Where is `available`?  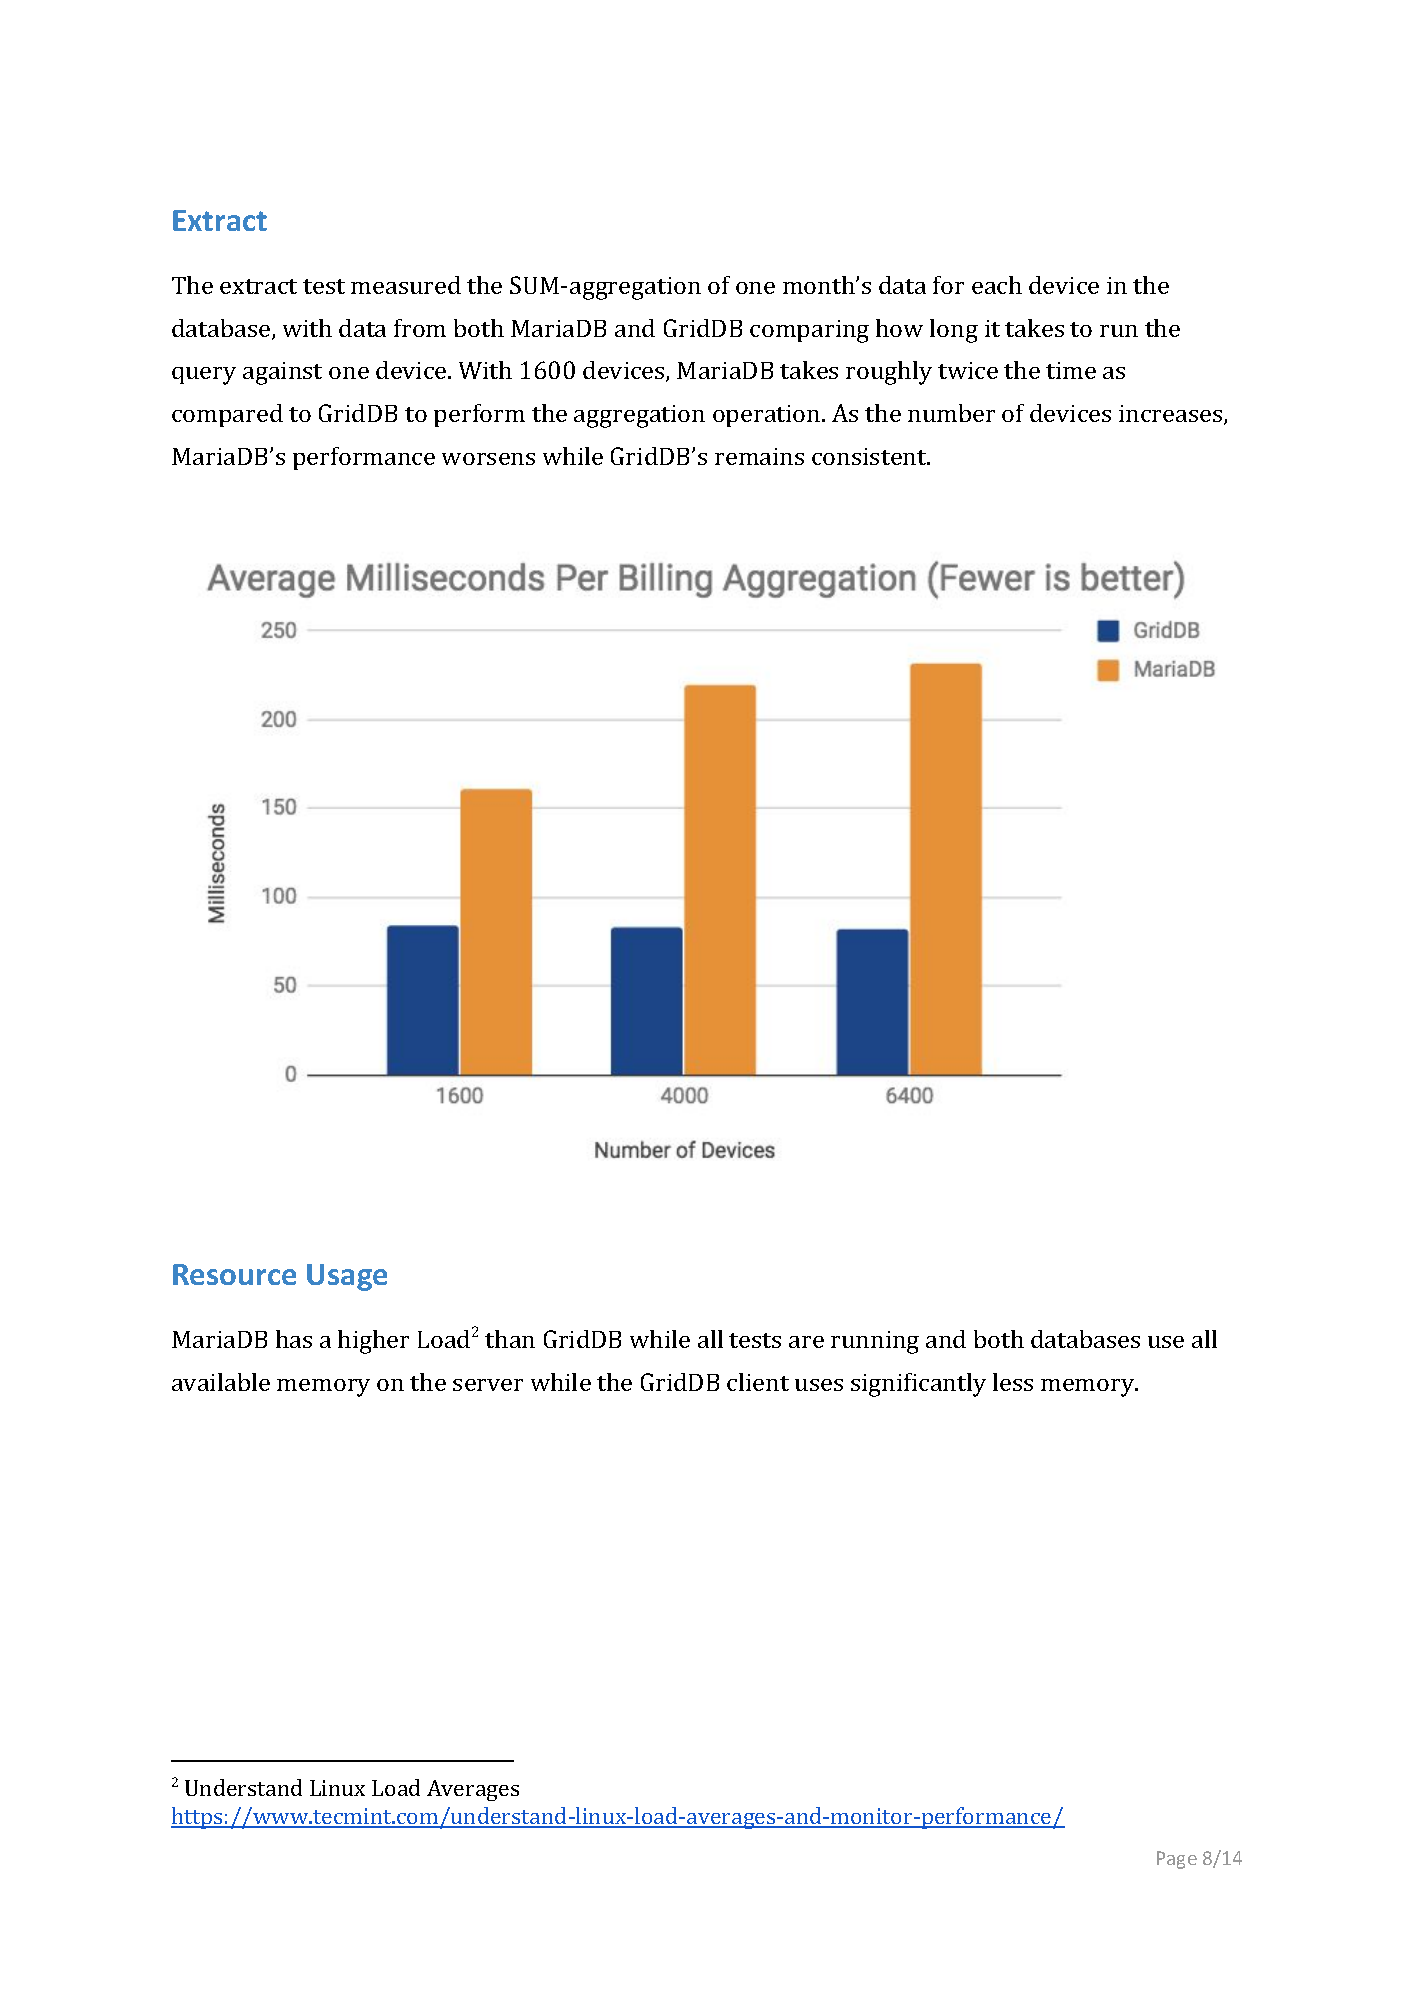
available is located at coordinates (221, 1382).
